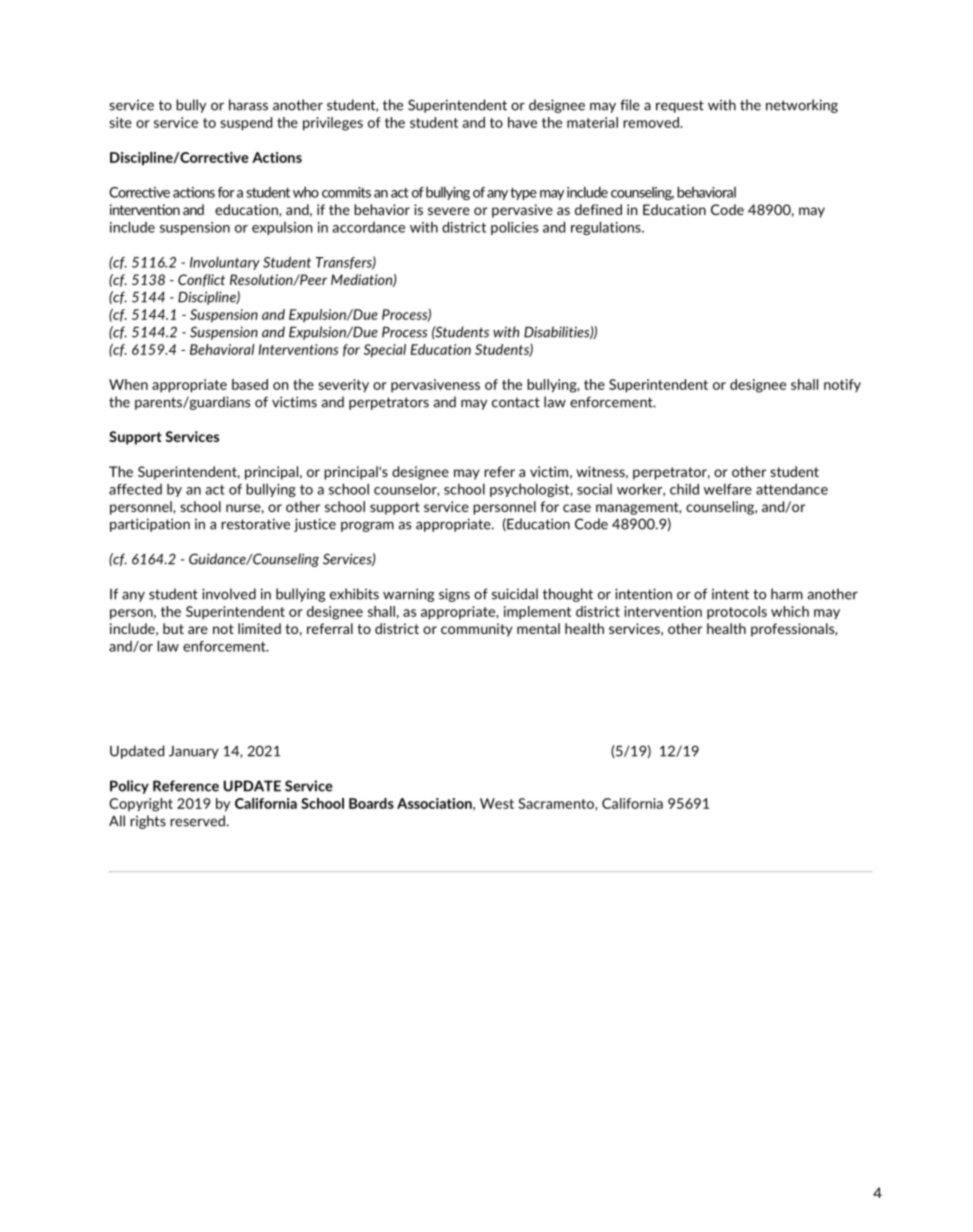  Describe the element at coordinates (607, 228) in the screenshot. I see `regulations` at that location.
